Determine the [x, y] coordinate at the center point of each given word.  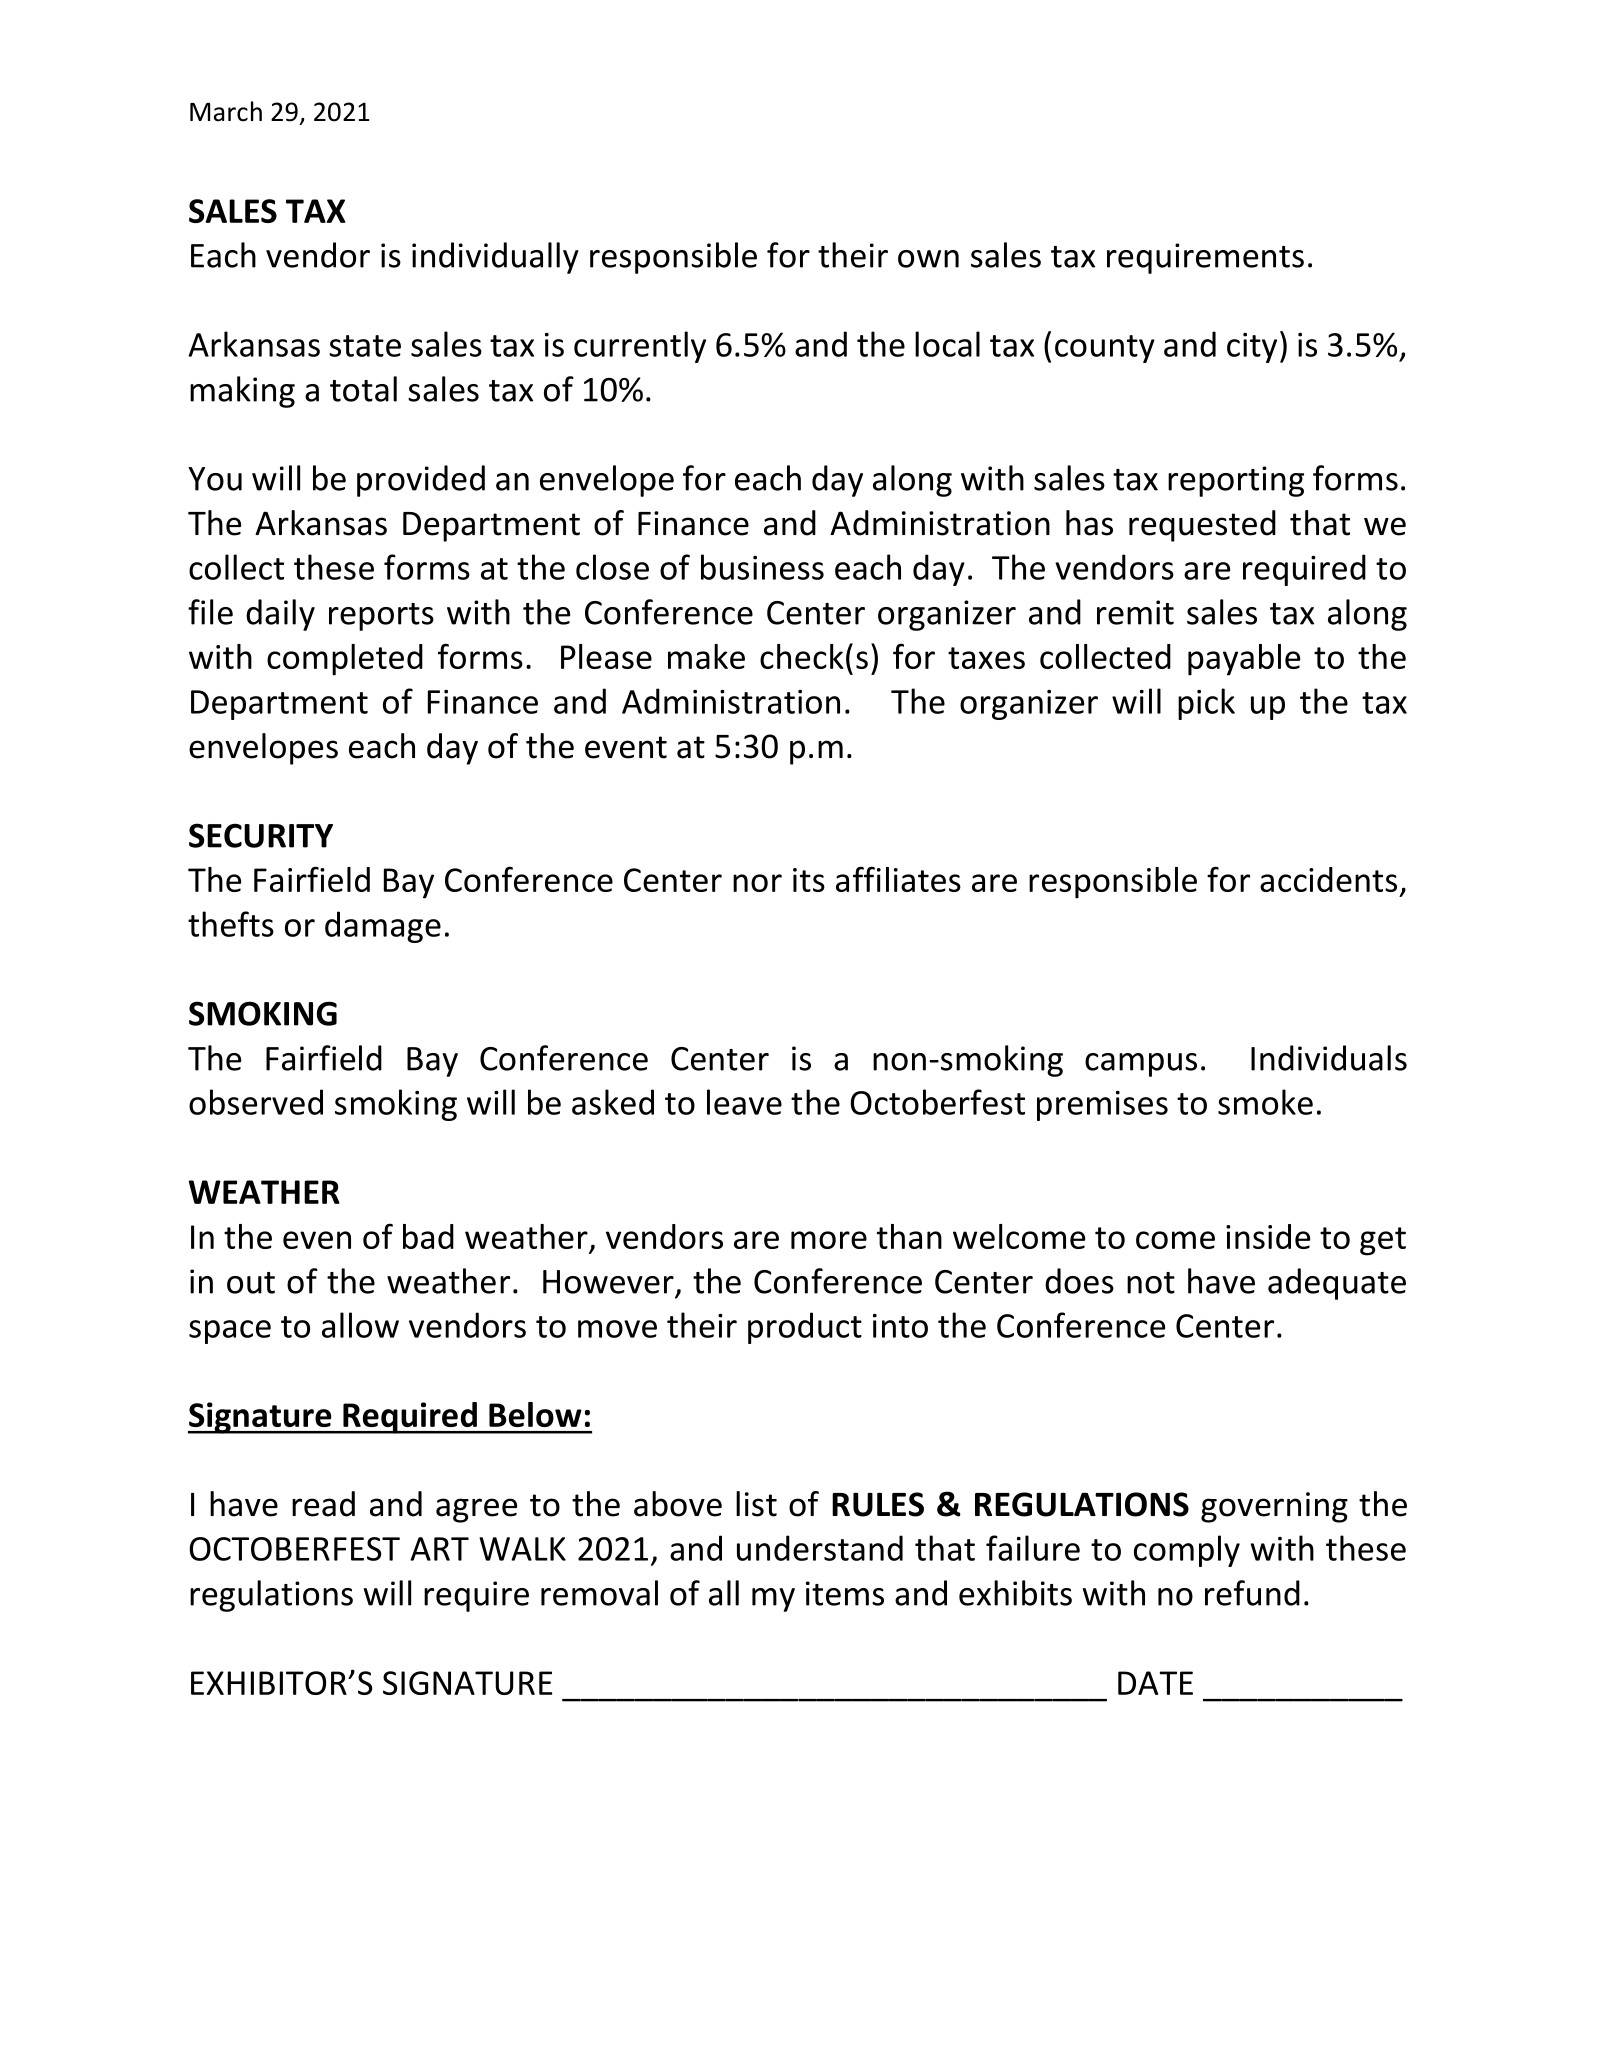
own [928, 259]
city [1252, 348]
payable [1244, 660]
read [323, 1504]
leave [744, 1102]
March [226, 111]
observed [256, 1102]
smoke [1265, 1102]
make [706, 656]
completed [345, 660]
